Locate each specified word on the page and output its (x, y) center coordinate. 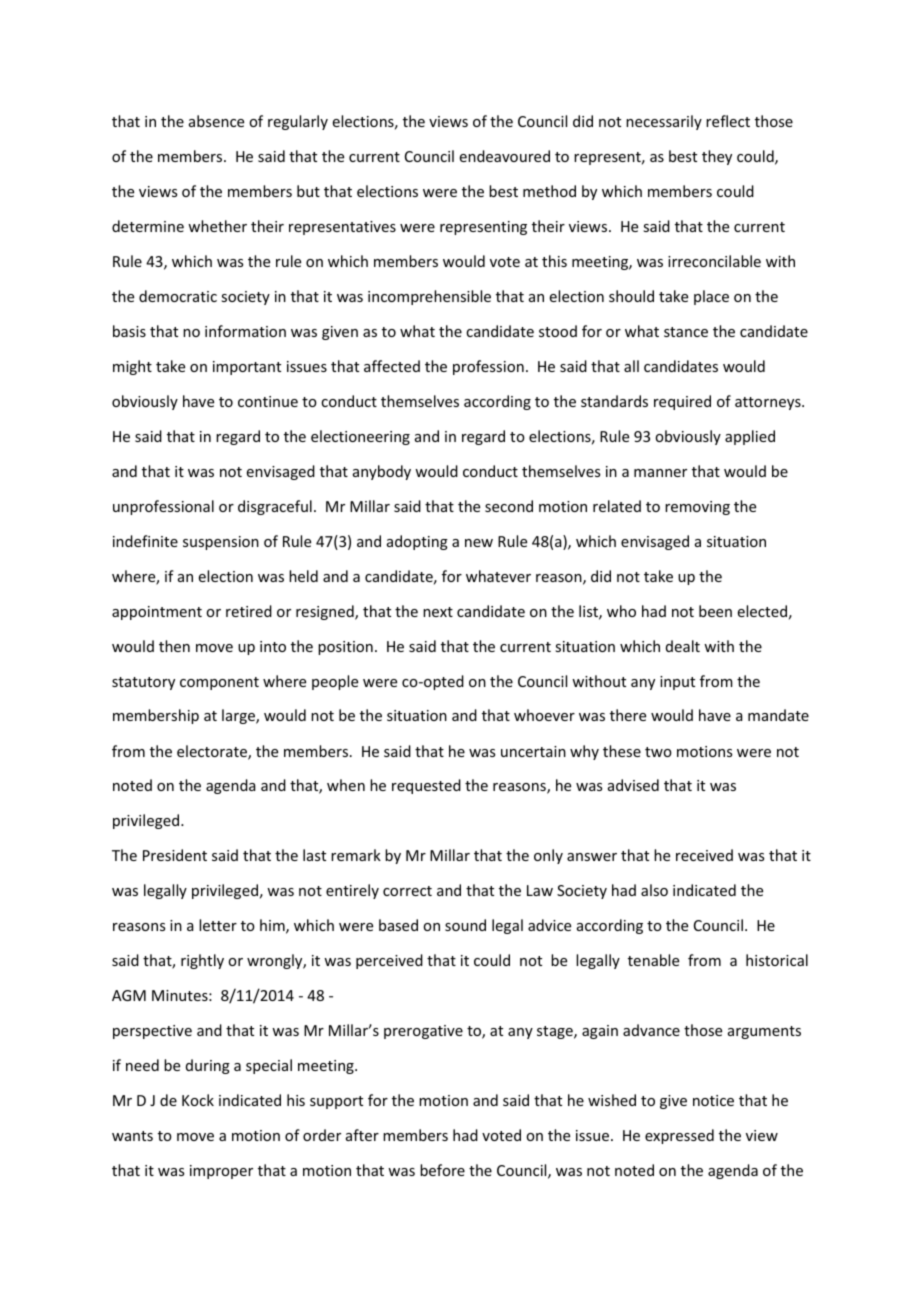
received (704, 855)
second (509, 506)
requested (426, 786)
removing (697, 508)
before (442, 1170)
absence (216, 121)
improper (221, 1172)
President (175, 855)
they (717, 157)
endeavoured (505, 156)
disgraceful (275, 507)
